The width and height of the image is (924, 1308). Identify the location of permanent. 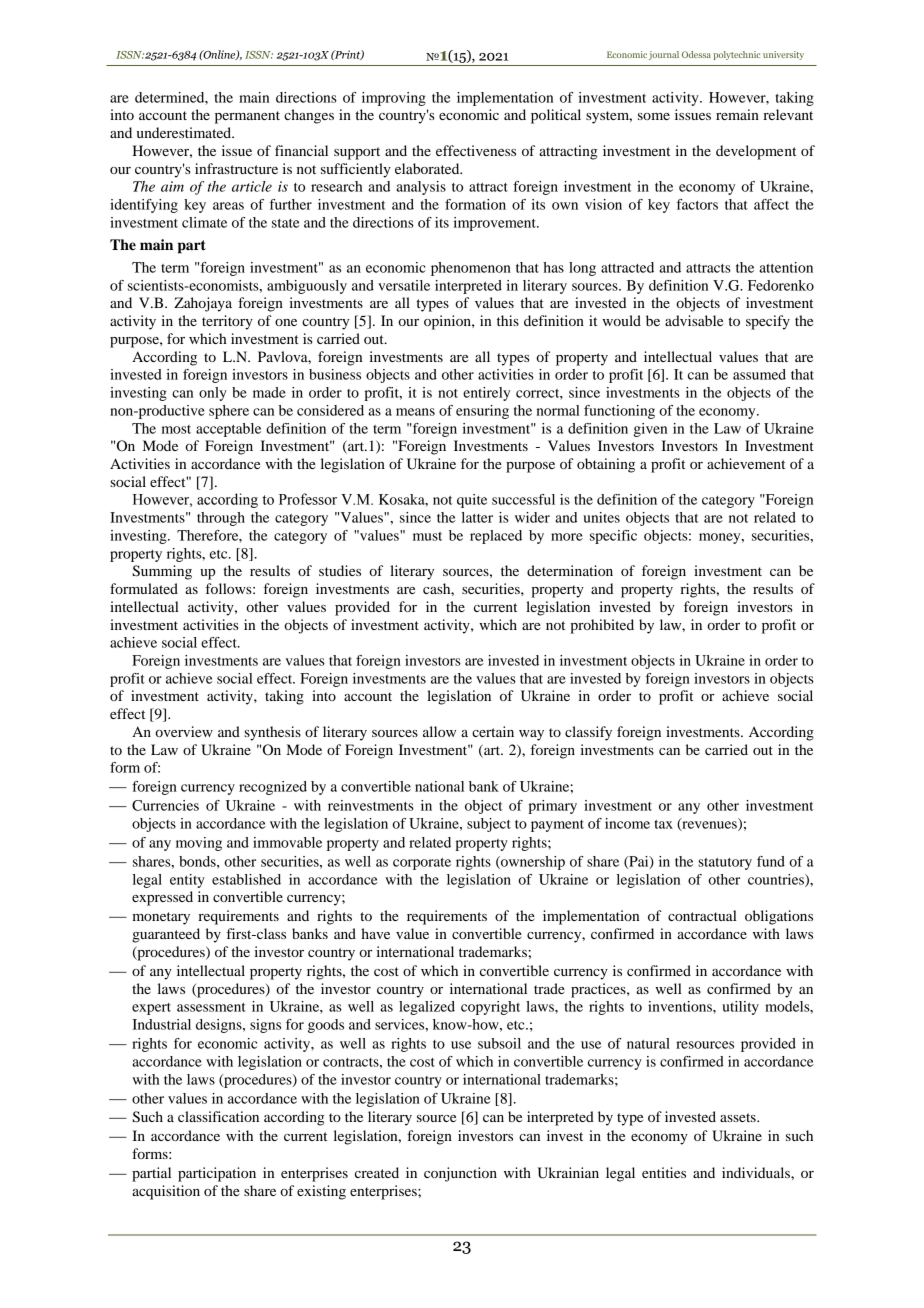
(247, 117).
